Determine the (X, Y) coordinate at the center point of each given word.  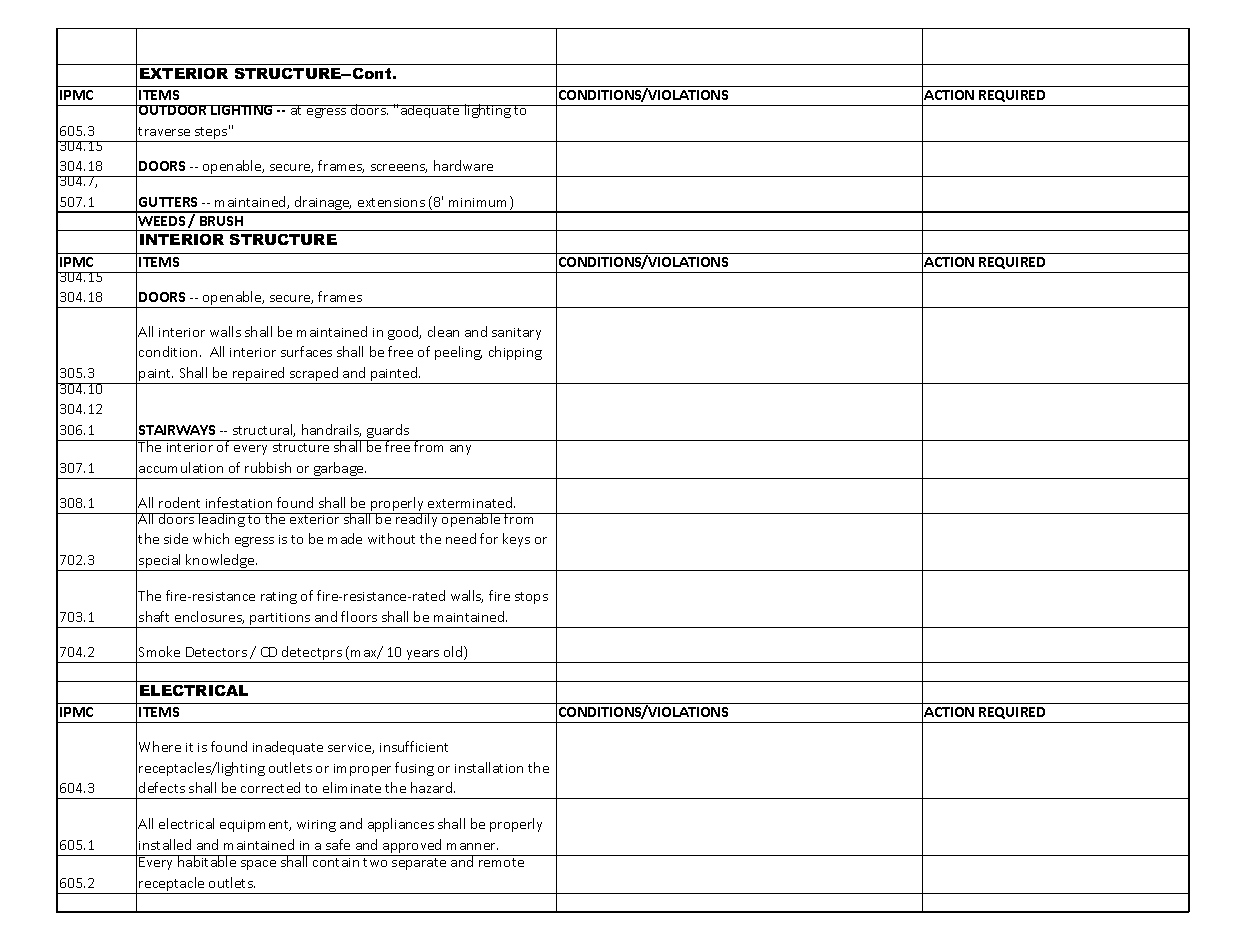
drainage (322, 204)
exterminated (471, 502)
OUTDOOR (173, 110)
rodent (179, 502)
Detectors (216, 652)
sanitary (516, 334)
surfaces (306, 351)
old (454, 653)
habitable (207, 861)
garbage (340, 469)
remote (501, 862)
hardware (463, 165)
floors (359, 616)
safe (338, 844)
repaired (259, 375)
